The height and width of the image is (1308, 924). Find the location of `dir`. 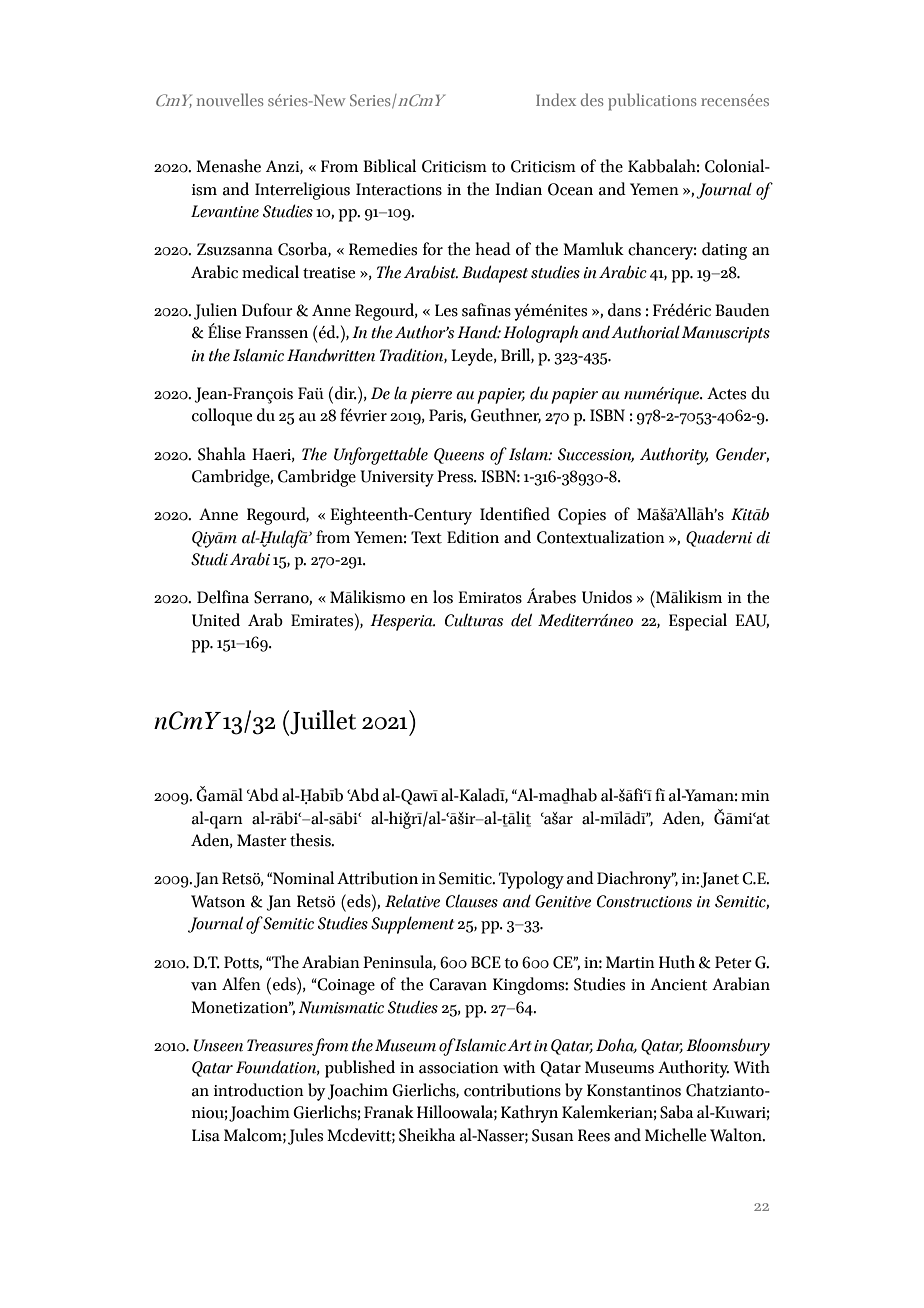

dir is located at coordinates (346, 393).
